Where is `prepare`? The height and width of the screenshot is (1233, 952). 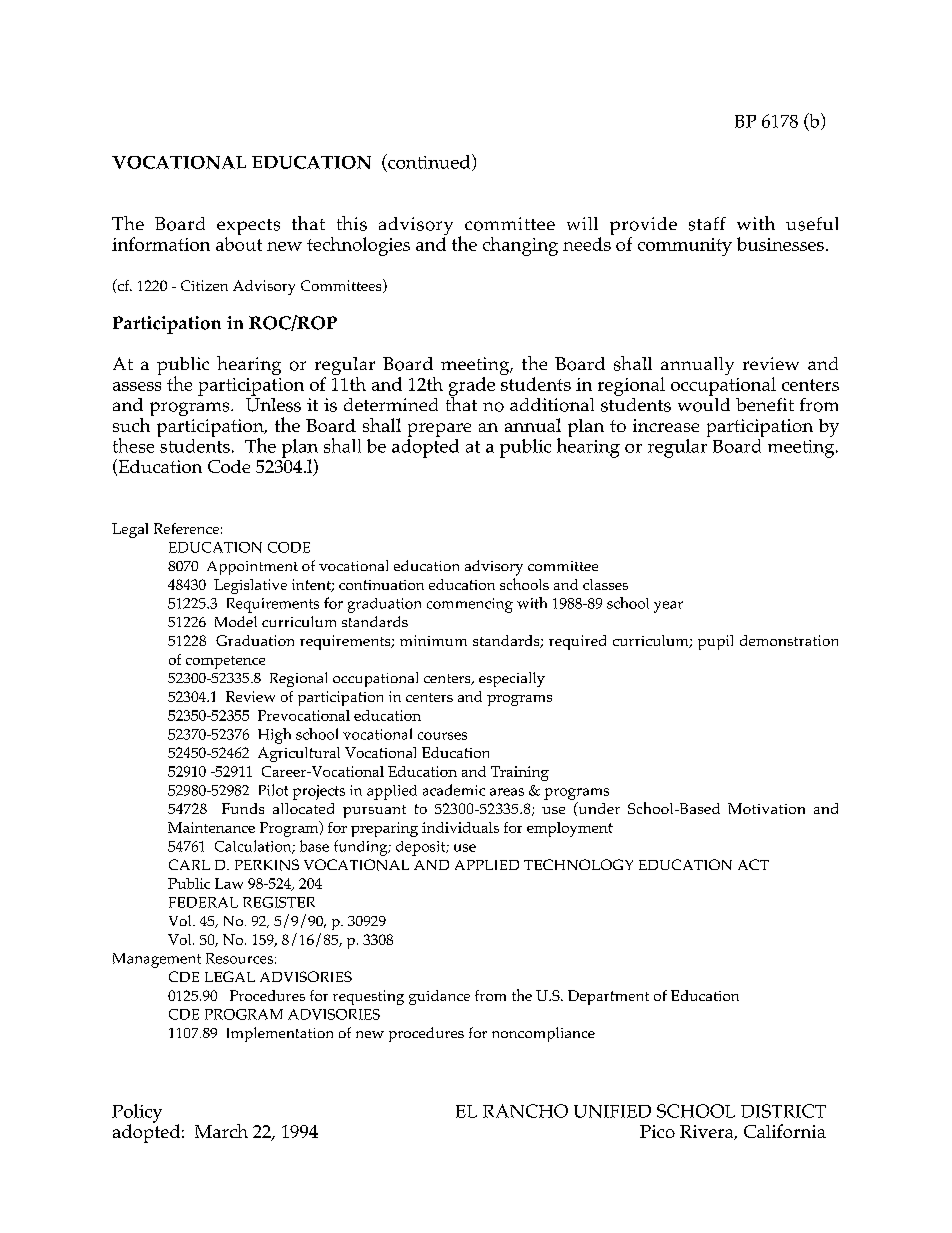
prepare is located at coordinates (439, 430).
